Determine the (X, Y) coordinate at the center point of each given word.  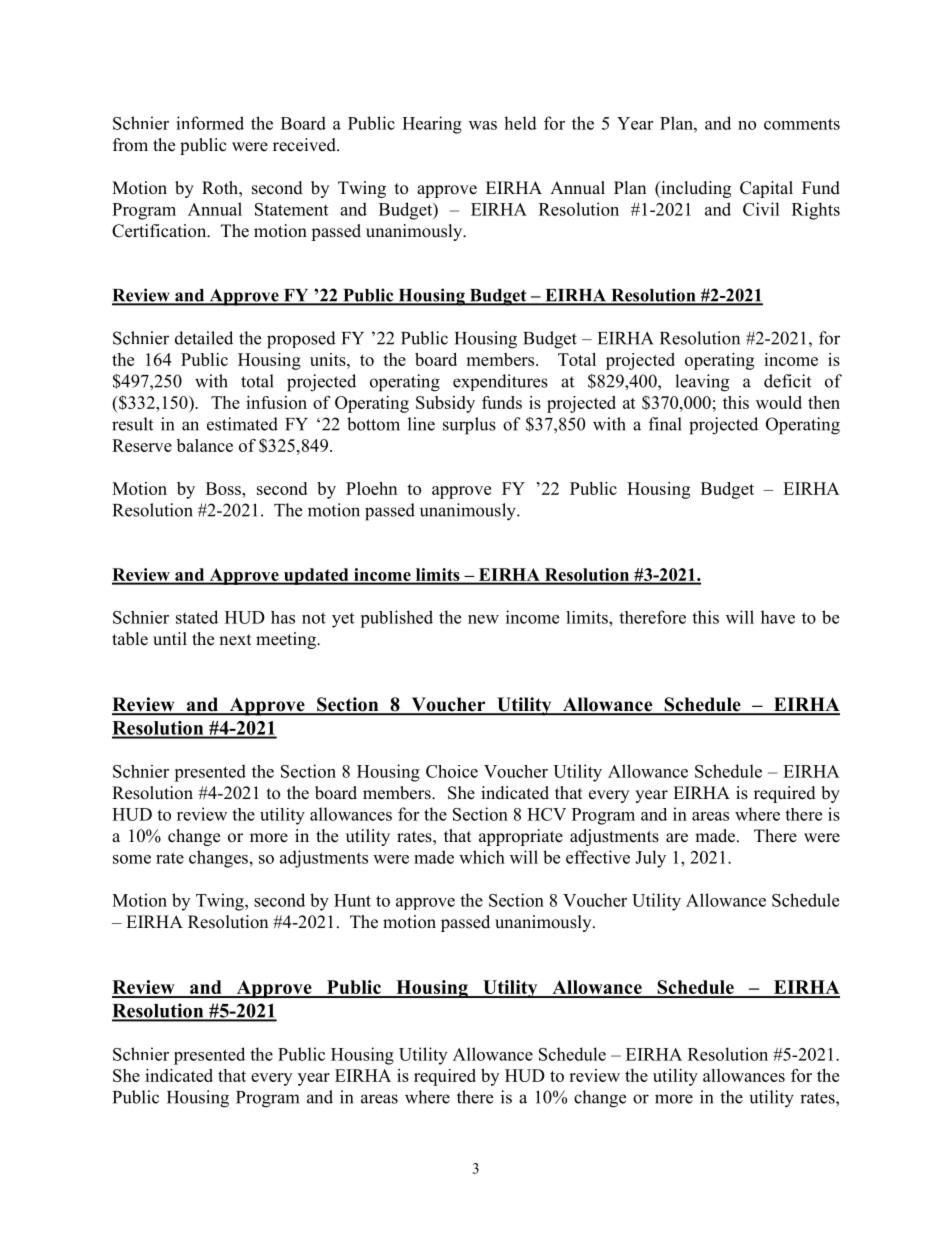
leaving (702, 383)
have (778, 617)
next (235, 640)
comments (802, 124)
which (482, 857)
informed (210, 123)
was (483, 125)
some (132, 859)
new (483, 619)
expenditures (500, 382)
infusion (276, 402)
